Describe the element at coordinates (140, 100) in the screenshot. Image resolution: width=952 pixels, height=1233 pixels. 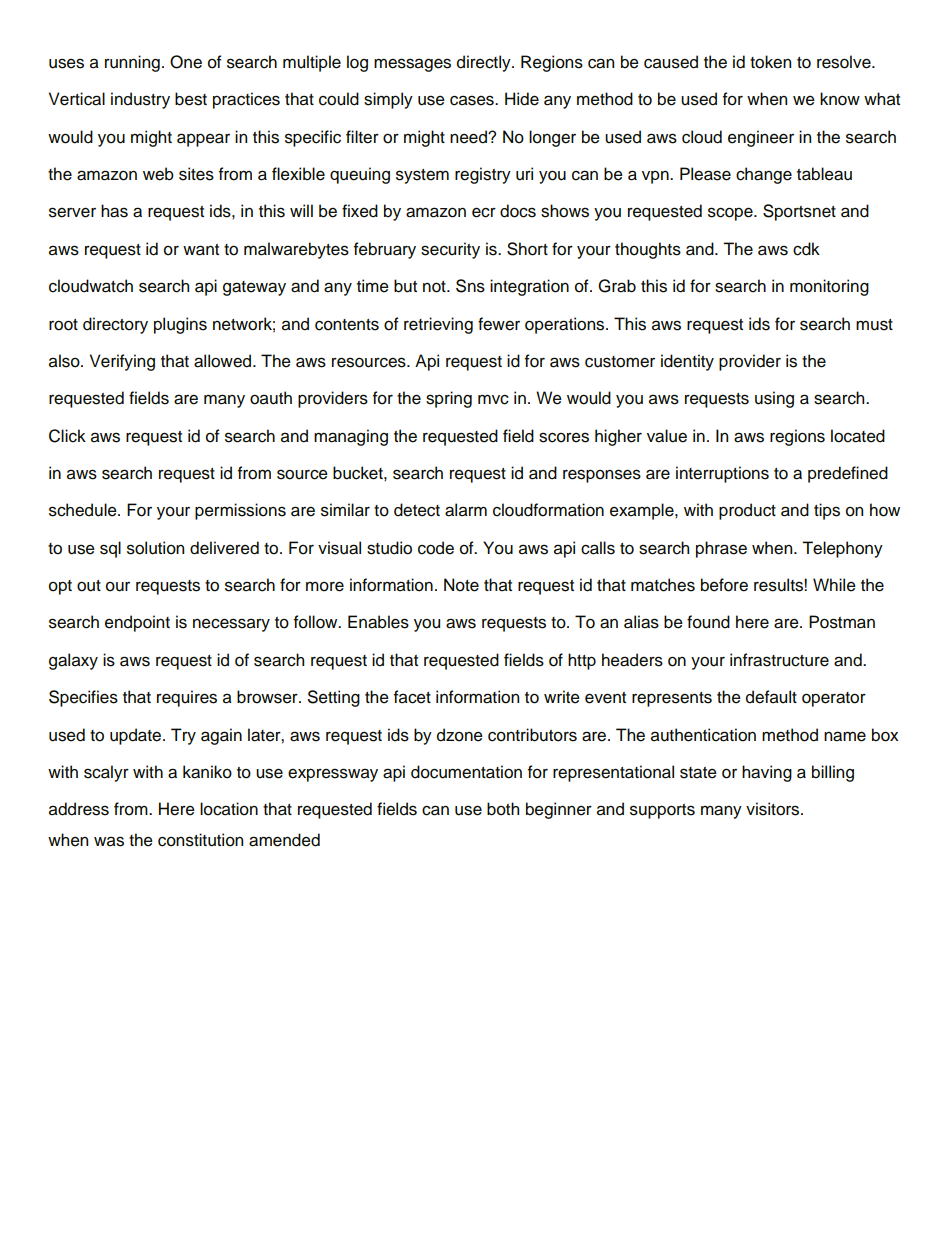
I see `industry` at that location.
